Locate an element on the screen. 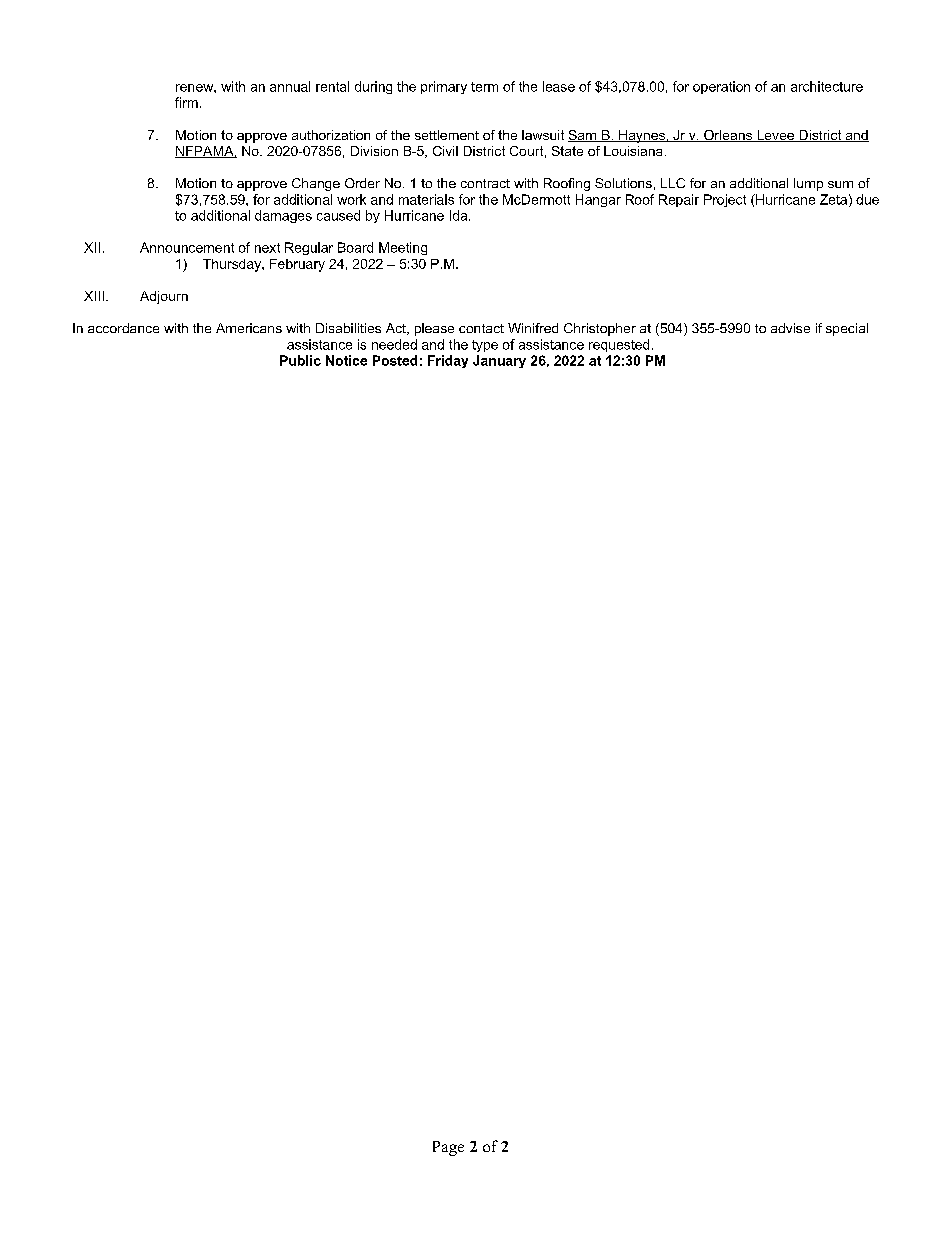  Levee is located at coordinates (775, 136).
